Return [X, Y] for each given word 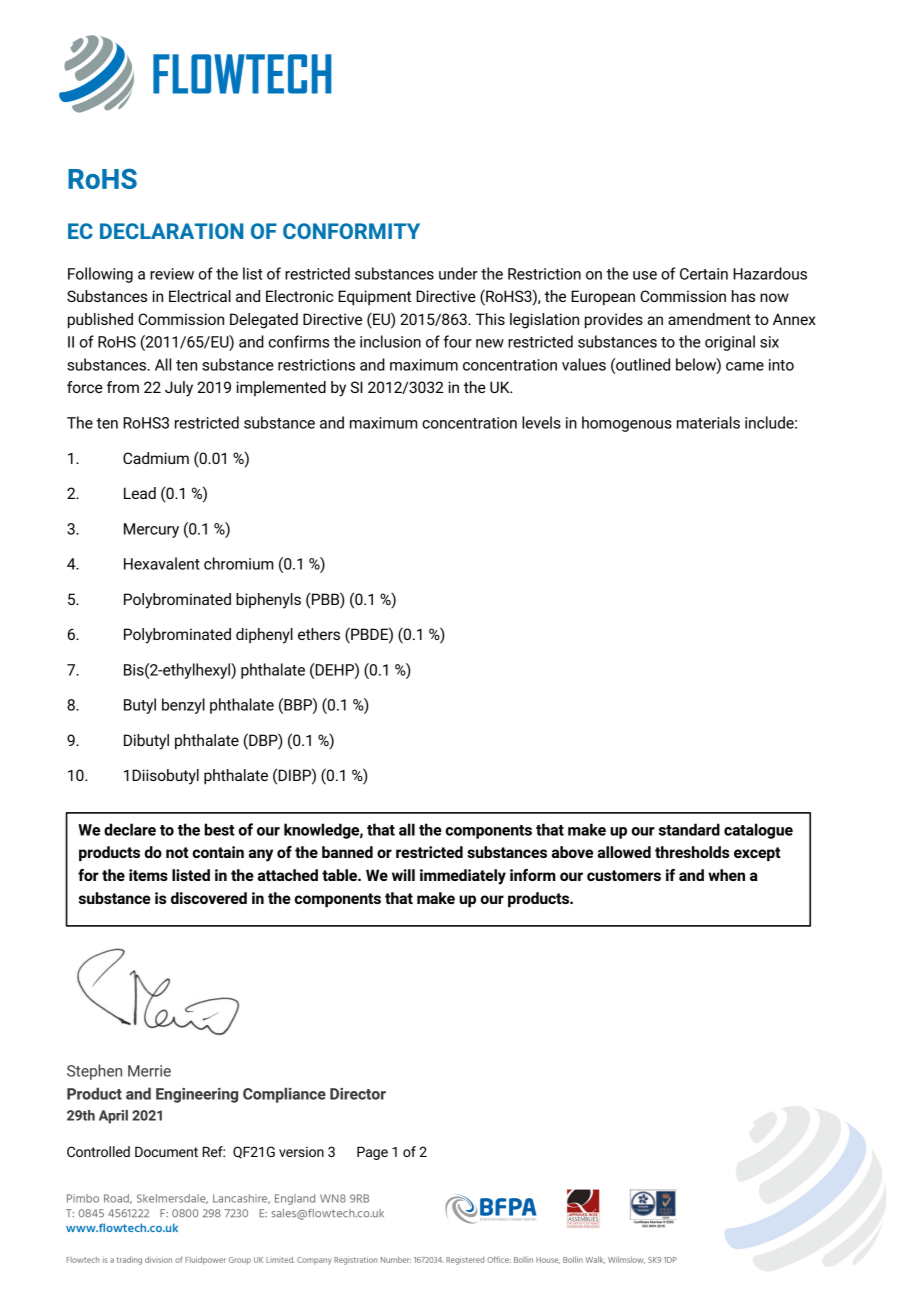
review [172, 274]
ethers [319, 634]
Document [166, 1151]
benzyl [183, 706]
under [458, 273]
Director [358, 1094]
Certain [704, 274]
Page [372, 1153]
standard [689, 829]
